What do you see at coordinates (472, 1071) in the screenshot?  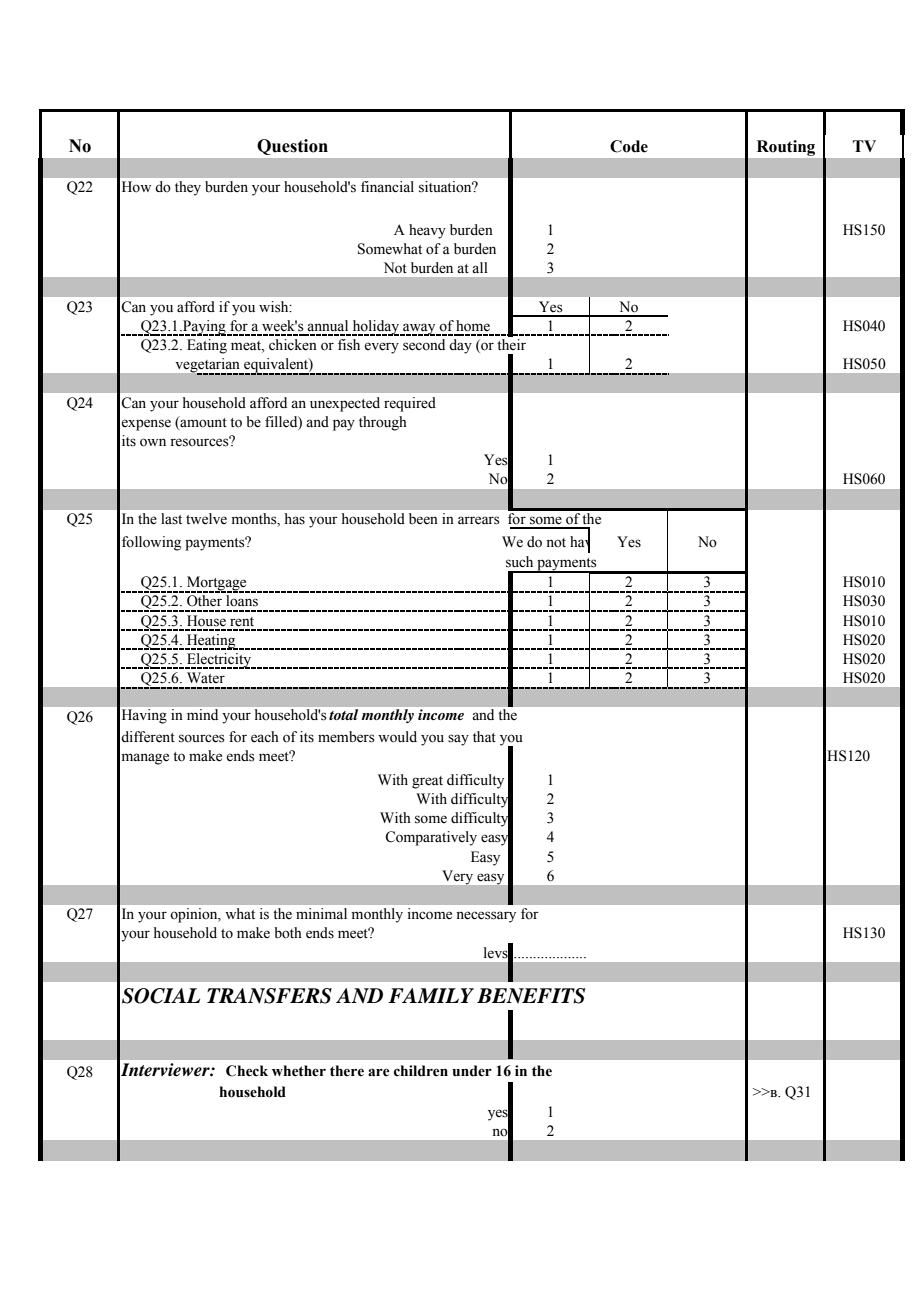 I see `under` at bounding box center [472, 1071].
